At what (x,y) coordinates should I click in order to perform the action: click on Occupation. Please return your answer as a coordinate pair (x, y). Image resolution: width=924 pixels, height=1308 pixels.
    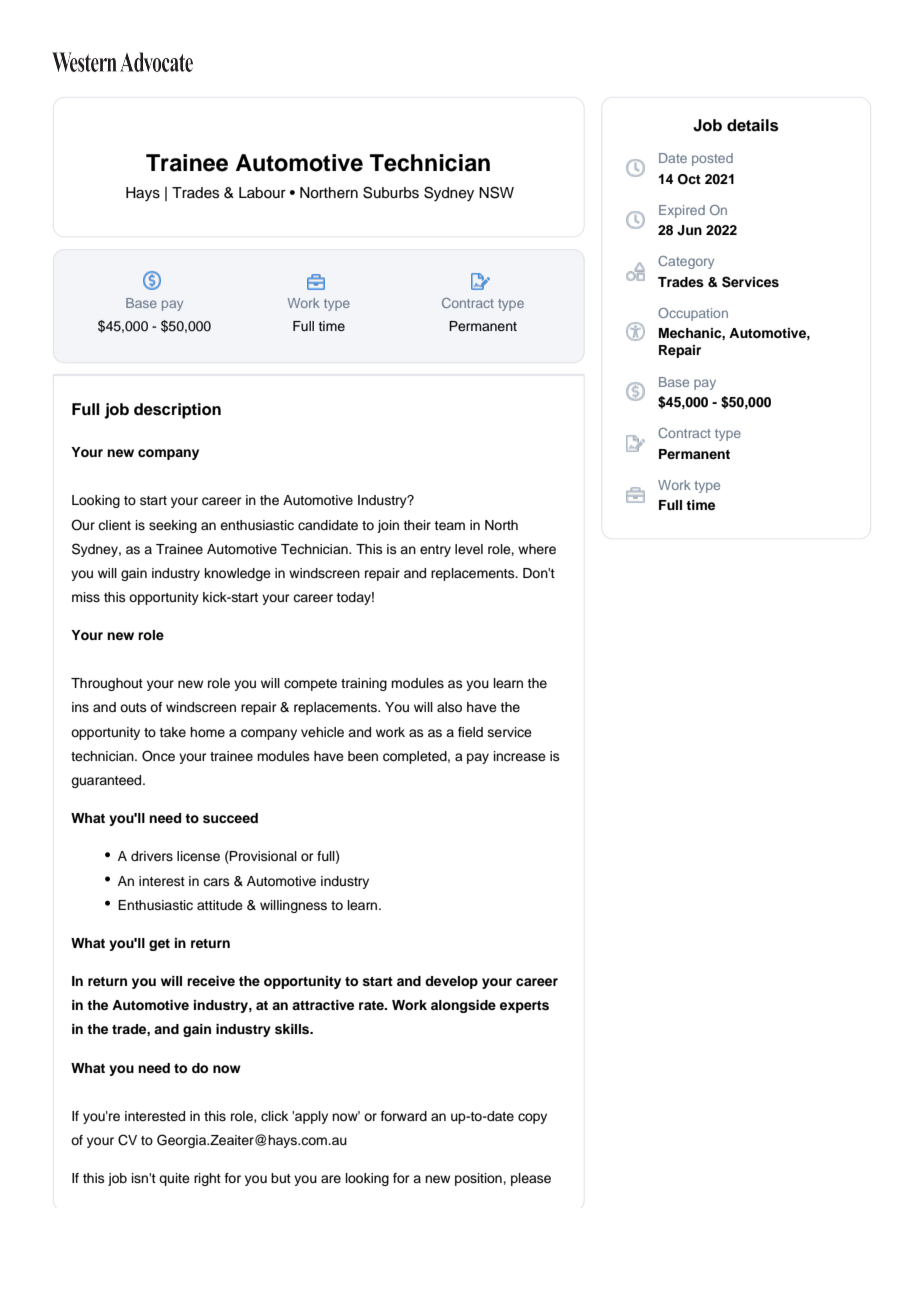
    Looking at the image, I should click on (693, 314).
